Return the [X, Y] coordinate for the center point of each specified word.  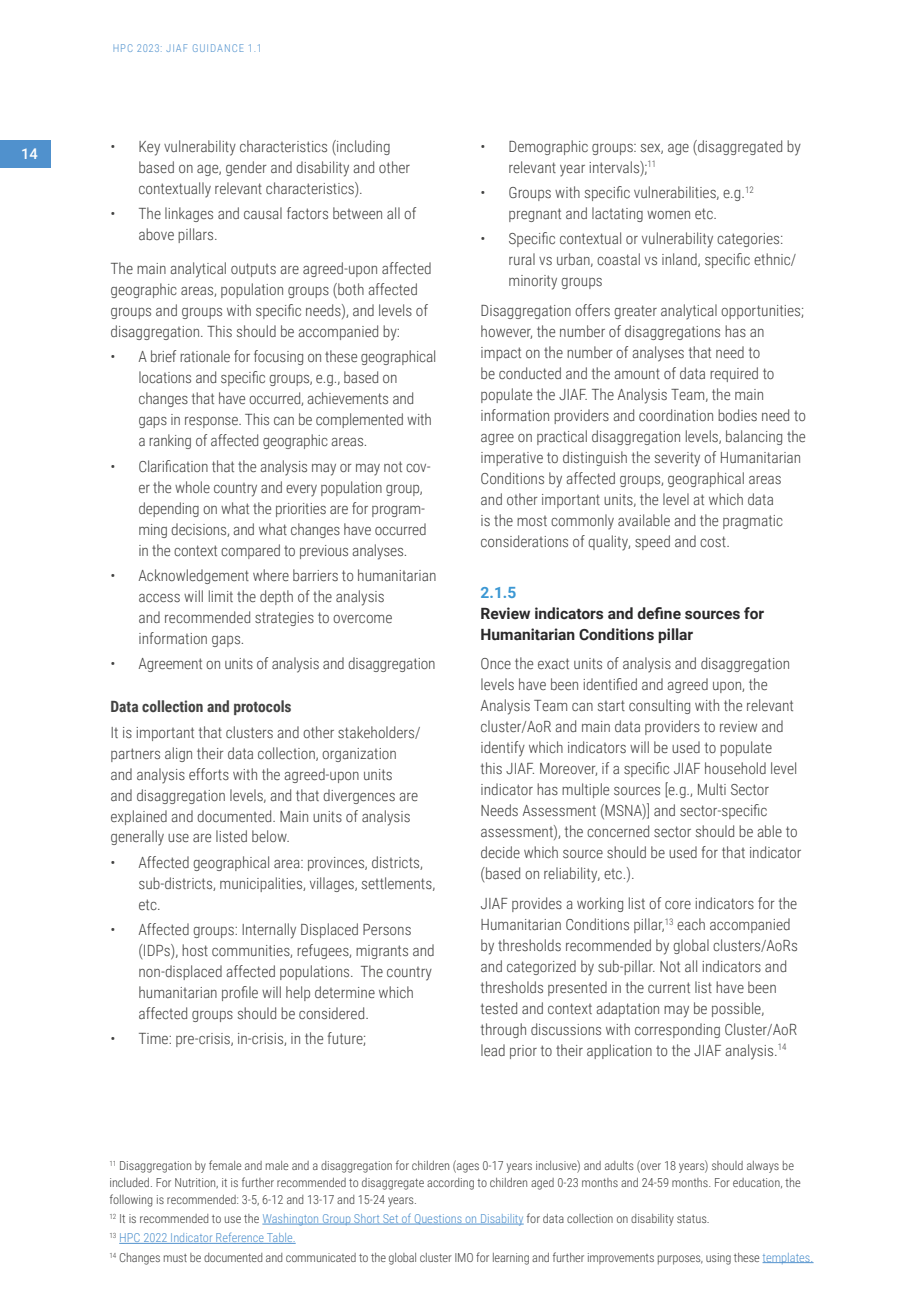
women [668, 215]
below [270, 836]
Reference [240, 1238]
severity [677, 459]
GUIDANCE [218, 48]
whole [192, 487]
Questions [438, 1219]
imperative [512, 459]
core [678, 905]
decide [500, 852]
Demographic [548, 147]
